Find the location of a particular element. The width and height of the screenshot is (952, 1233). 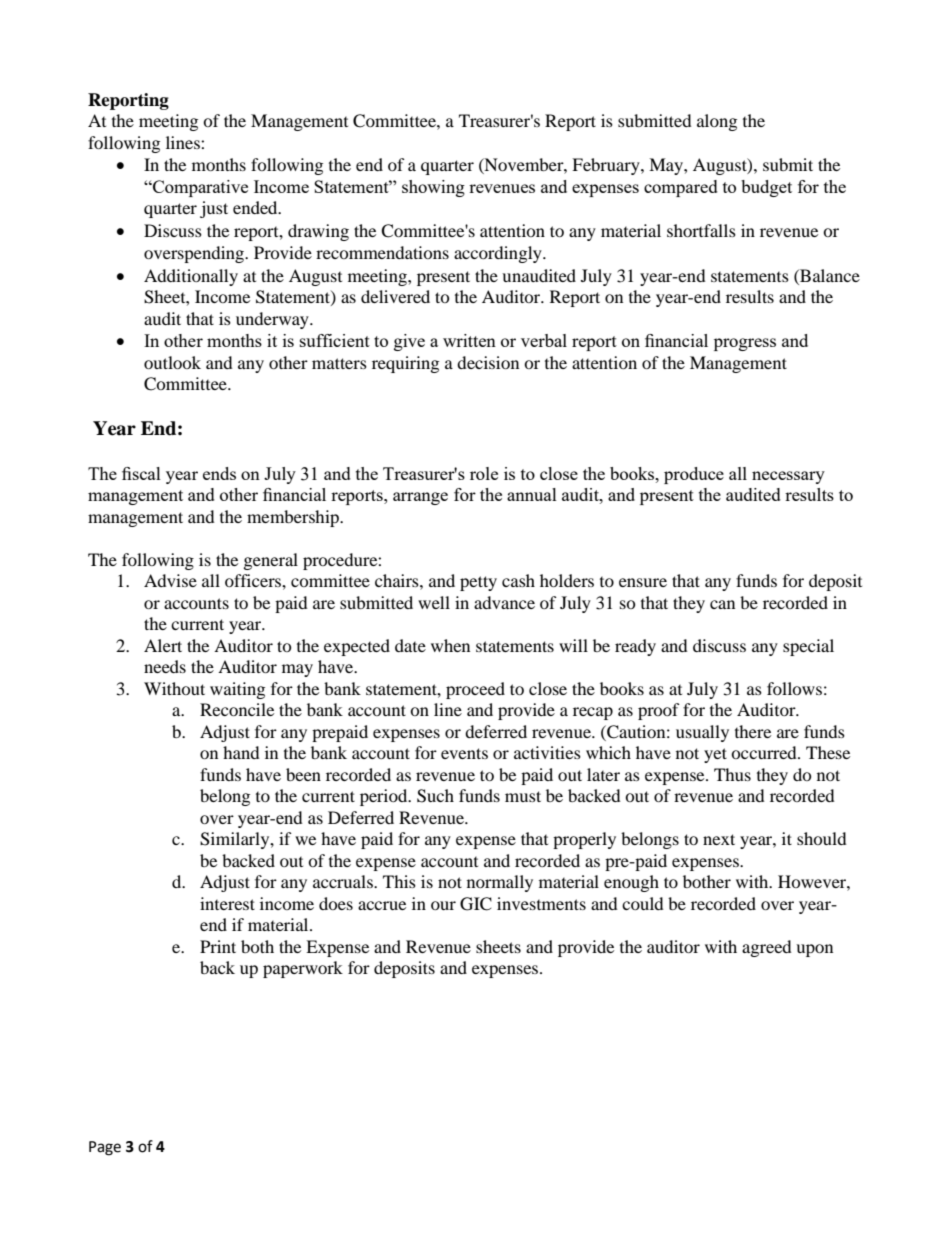

role is located at coordinates (484, 473).
